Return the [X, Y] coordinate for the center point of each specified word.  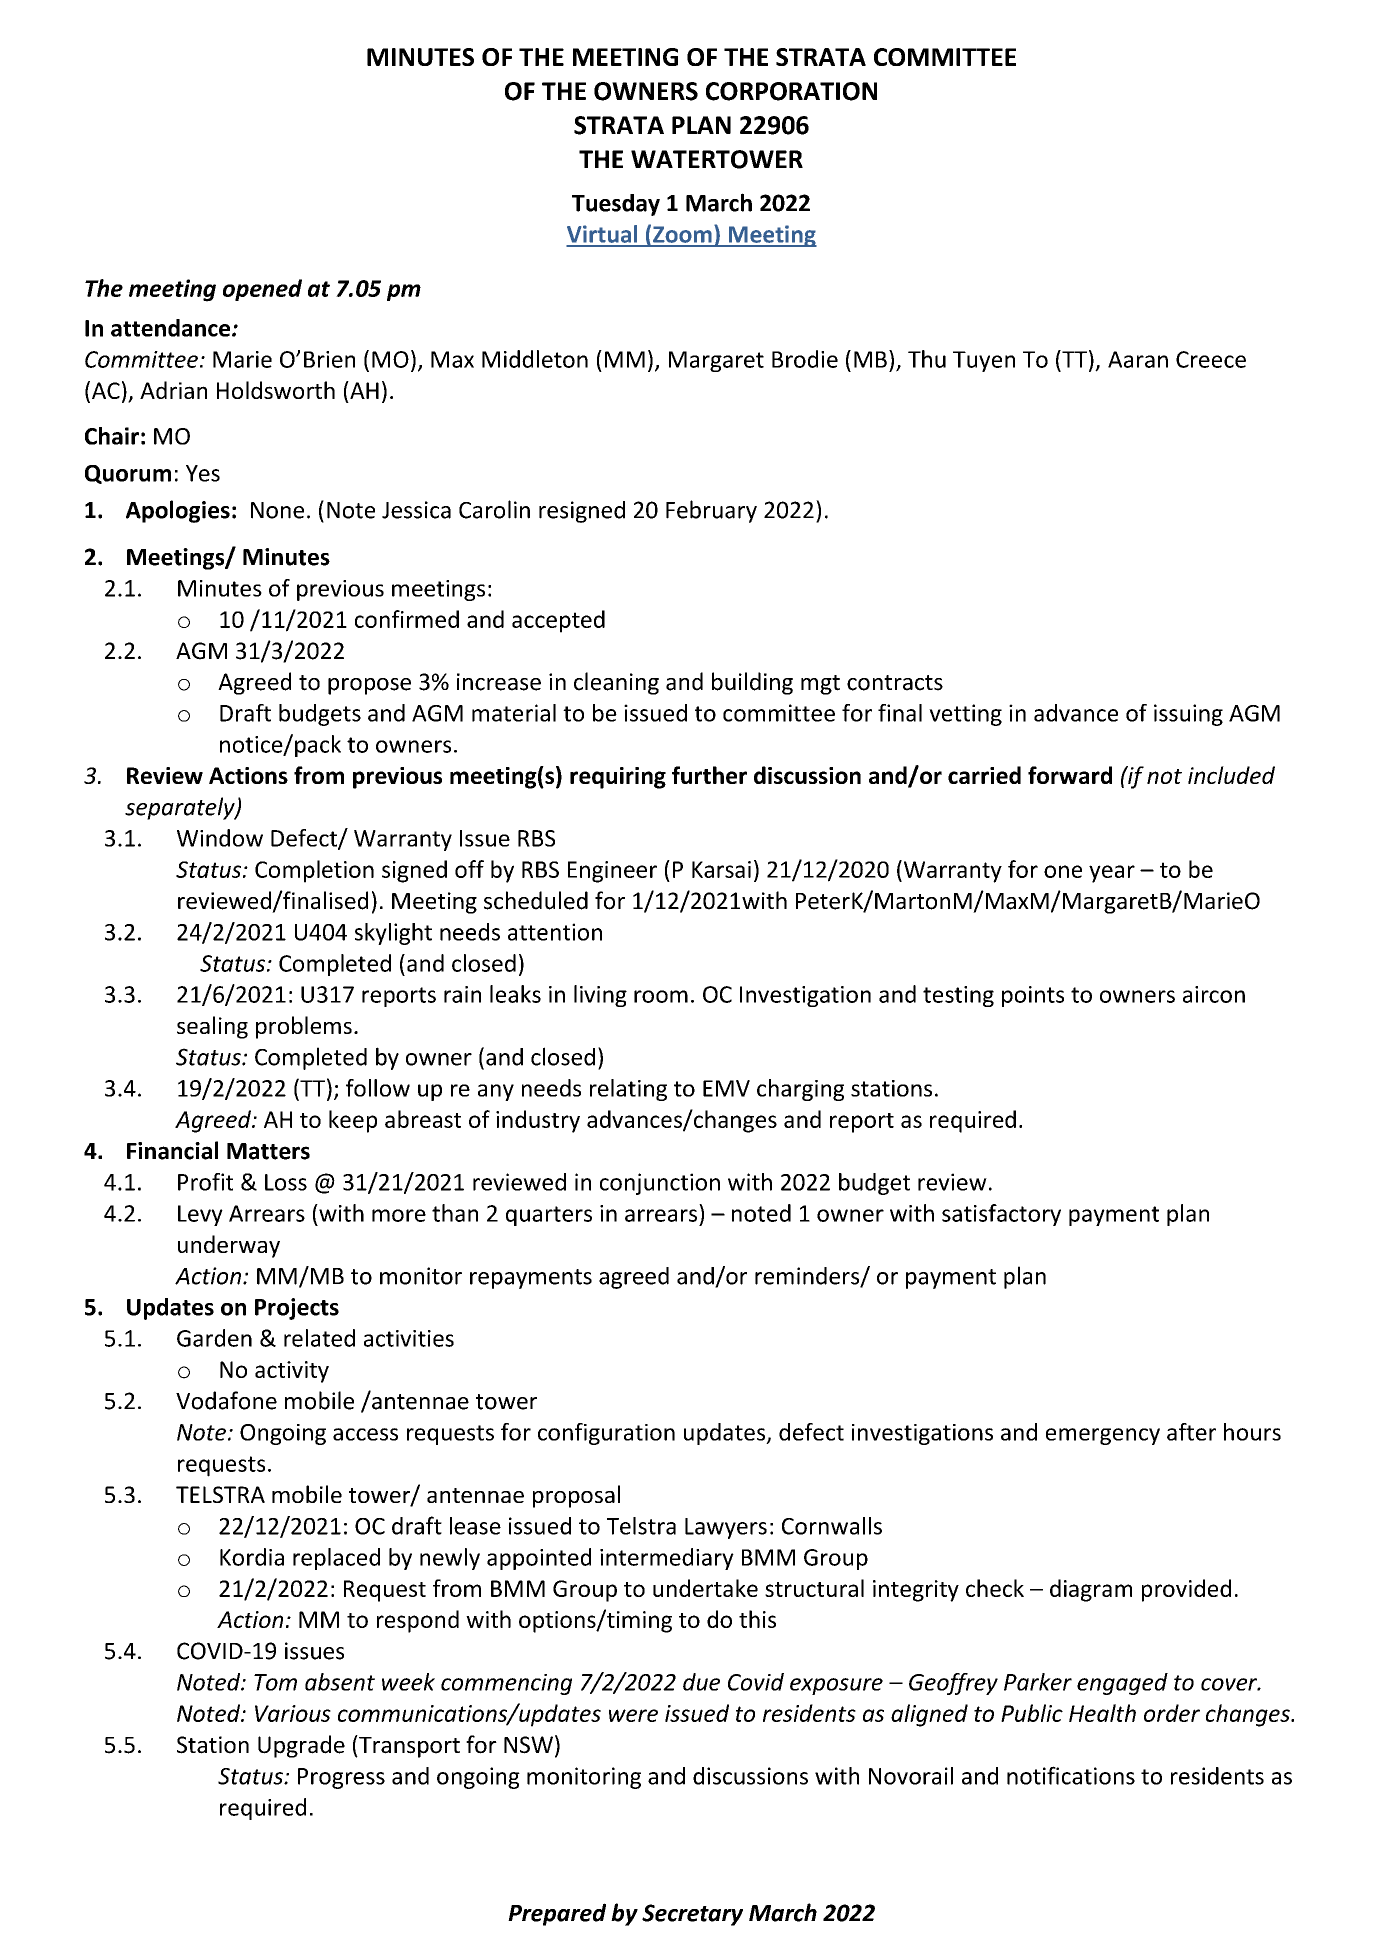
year [1112, 874]
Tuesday [616, 205]
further [709, 775]
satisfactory [1001, 1215]
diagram [1091, 1590]
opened [262, 290]
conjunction [660, 1184]
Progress [341, 1778]
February [711, 511]
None [277, 510]
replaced [336, 1559]
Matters [268, 1151]
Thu [927, 359]
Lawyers [726, 1528]
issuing [1188, 715]
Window [220, 838]
